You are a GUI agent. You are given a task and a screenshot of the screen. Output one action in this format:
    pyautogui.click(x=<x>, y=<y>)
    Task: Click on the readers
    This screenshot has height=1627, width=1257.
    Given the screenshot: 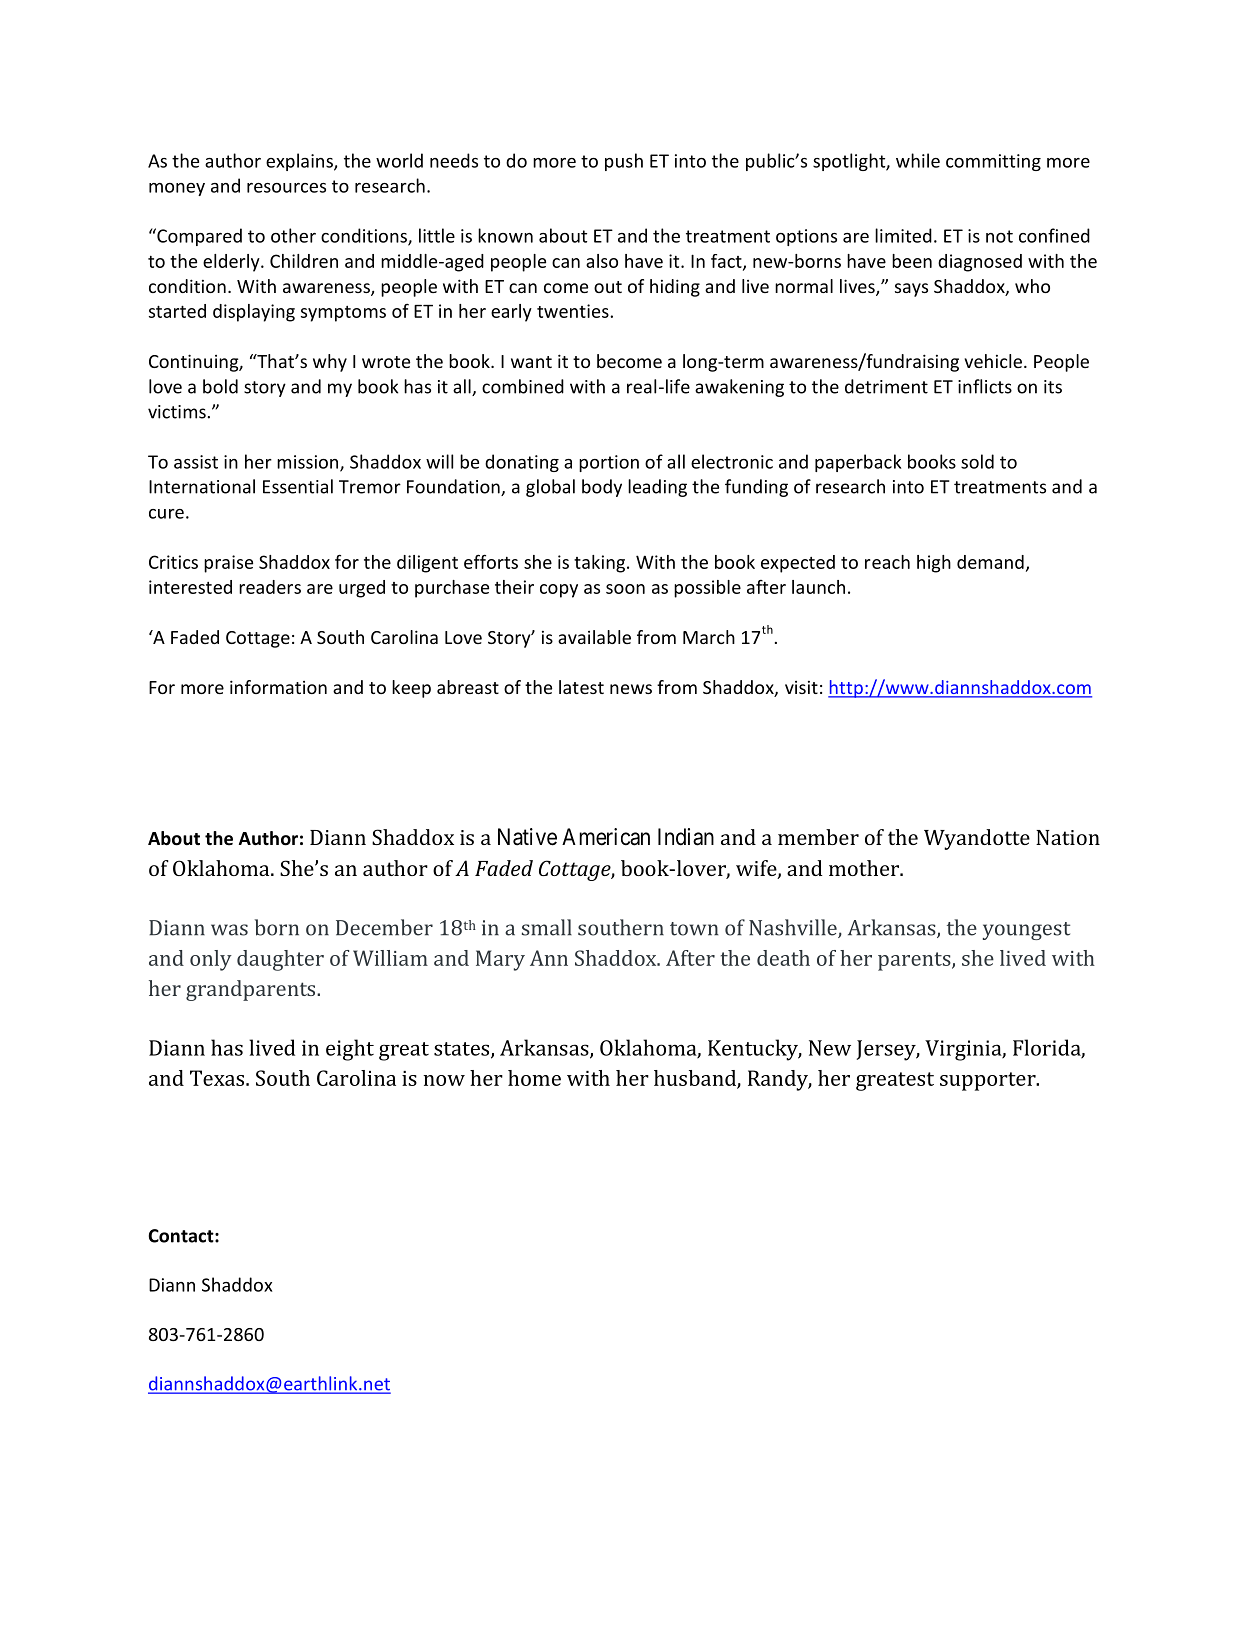 What is the action you would take?
    pyautogui.click(x=270, y=587)
